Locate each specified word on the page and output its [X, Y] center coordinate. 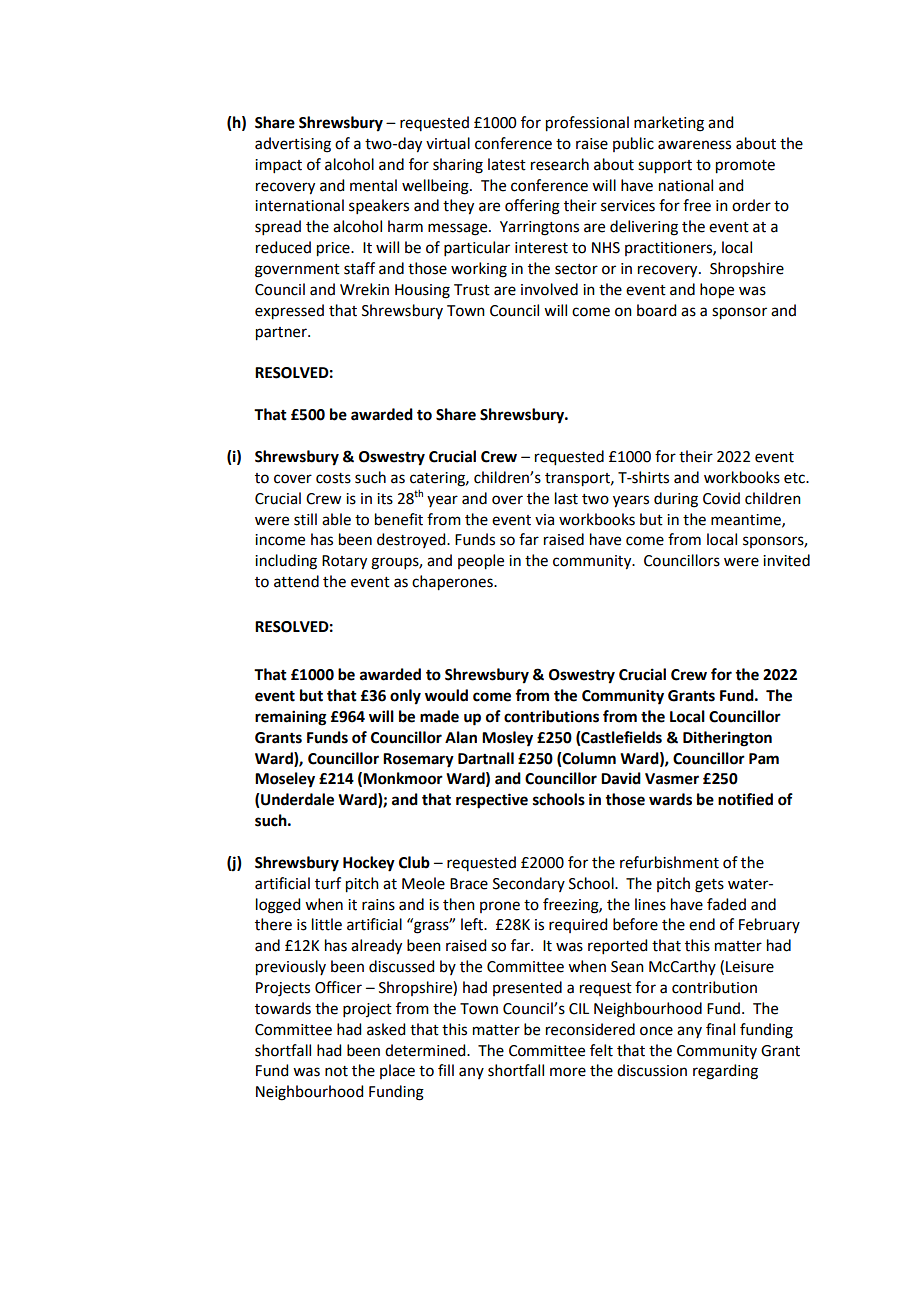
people [481, 562]
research [560, 164]
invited [786, 560]
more [568, 1072]
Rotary [344, 562]
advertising [293, 145]
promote [745, 167]
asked [386, 1029]
